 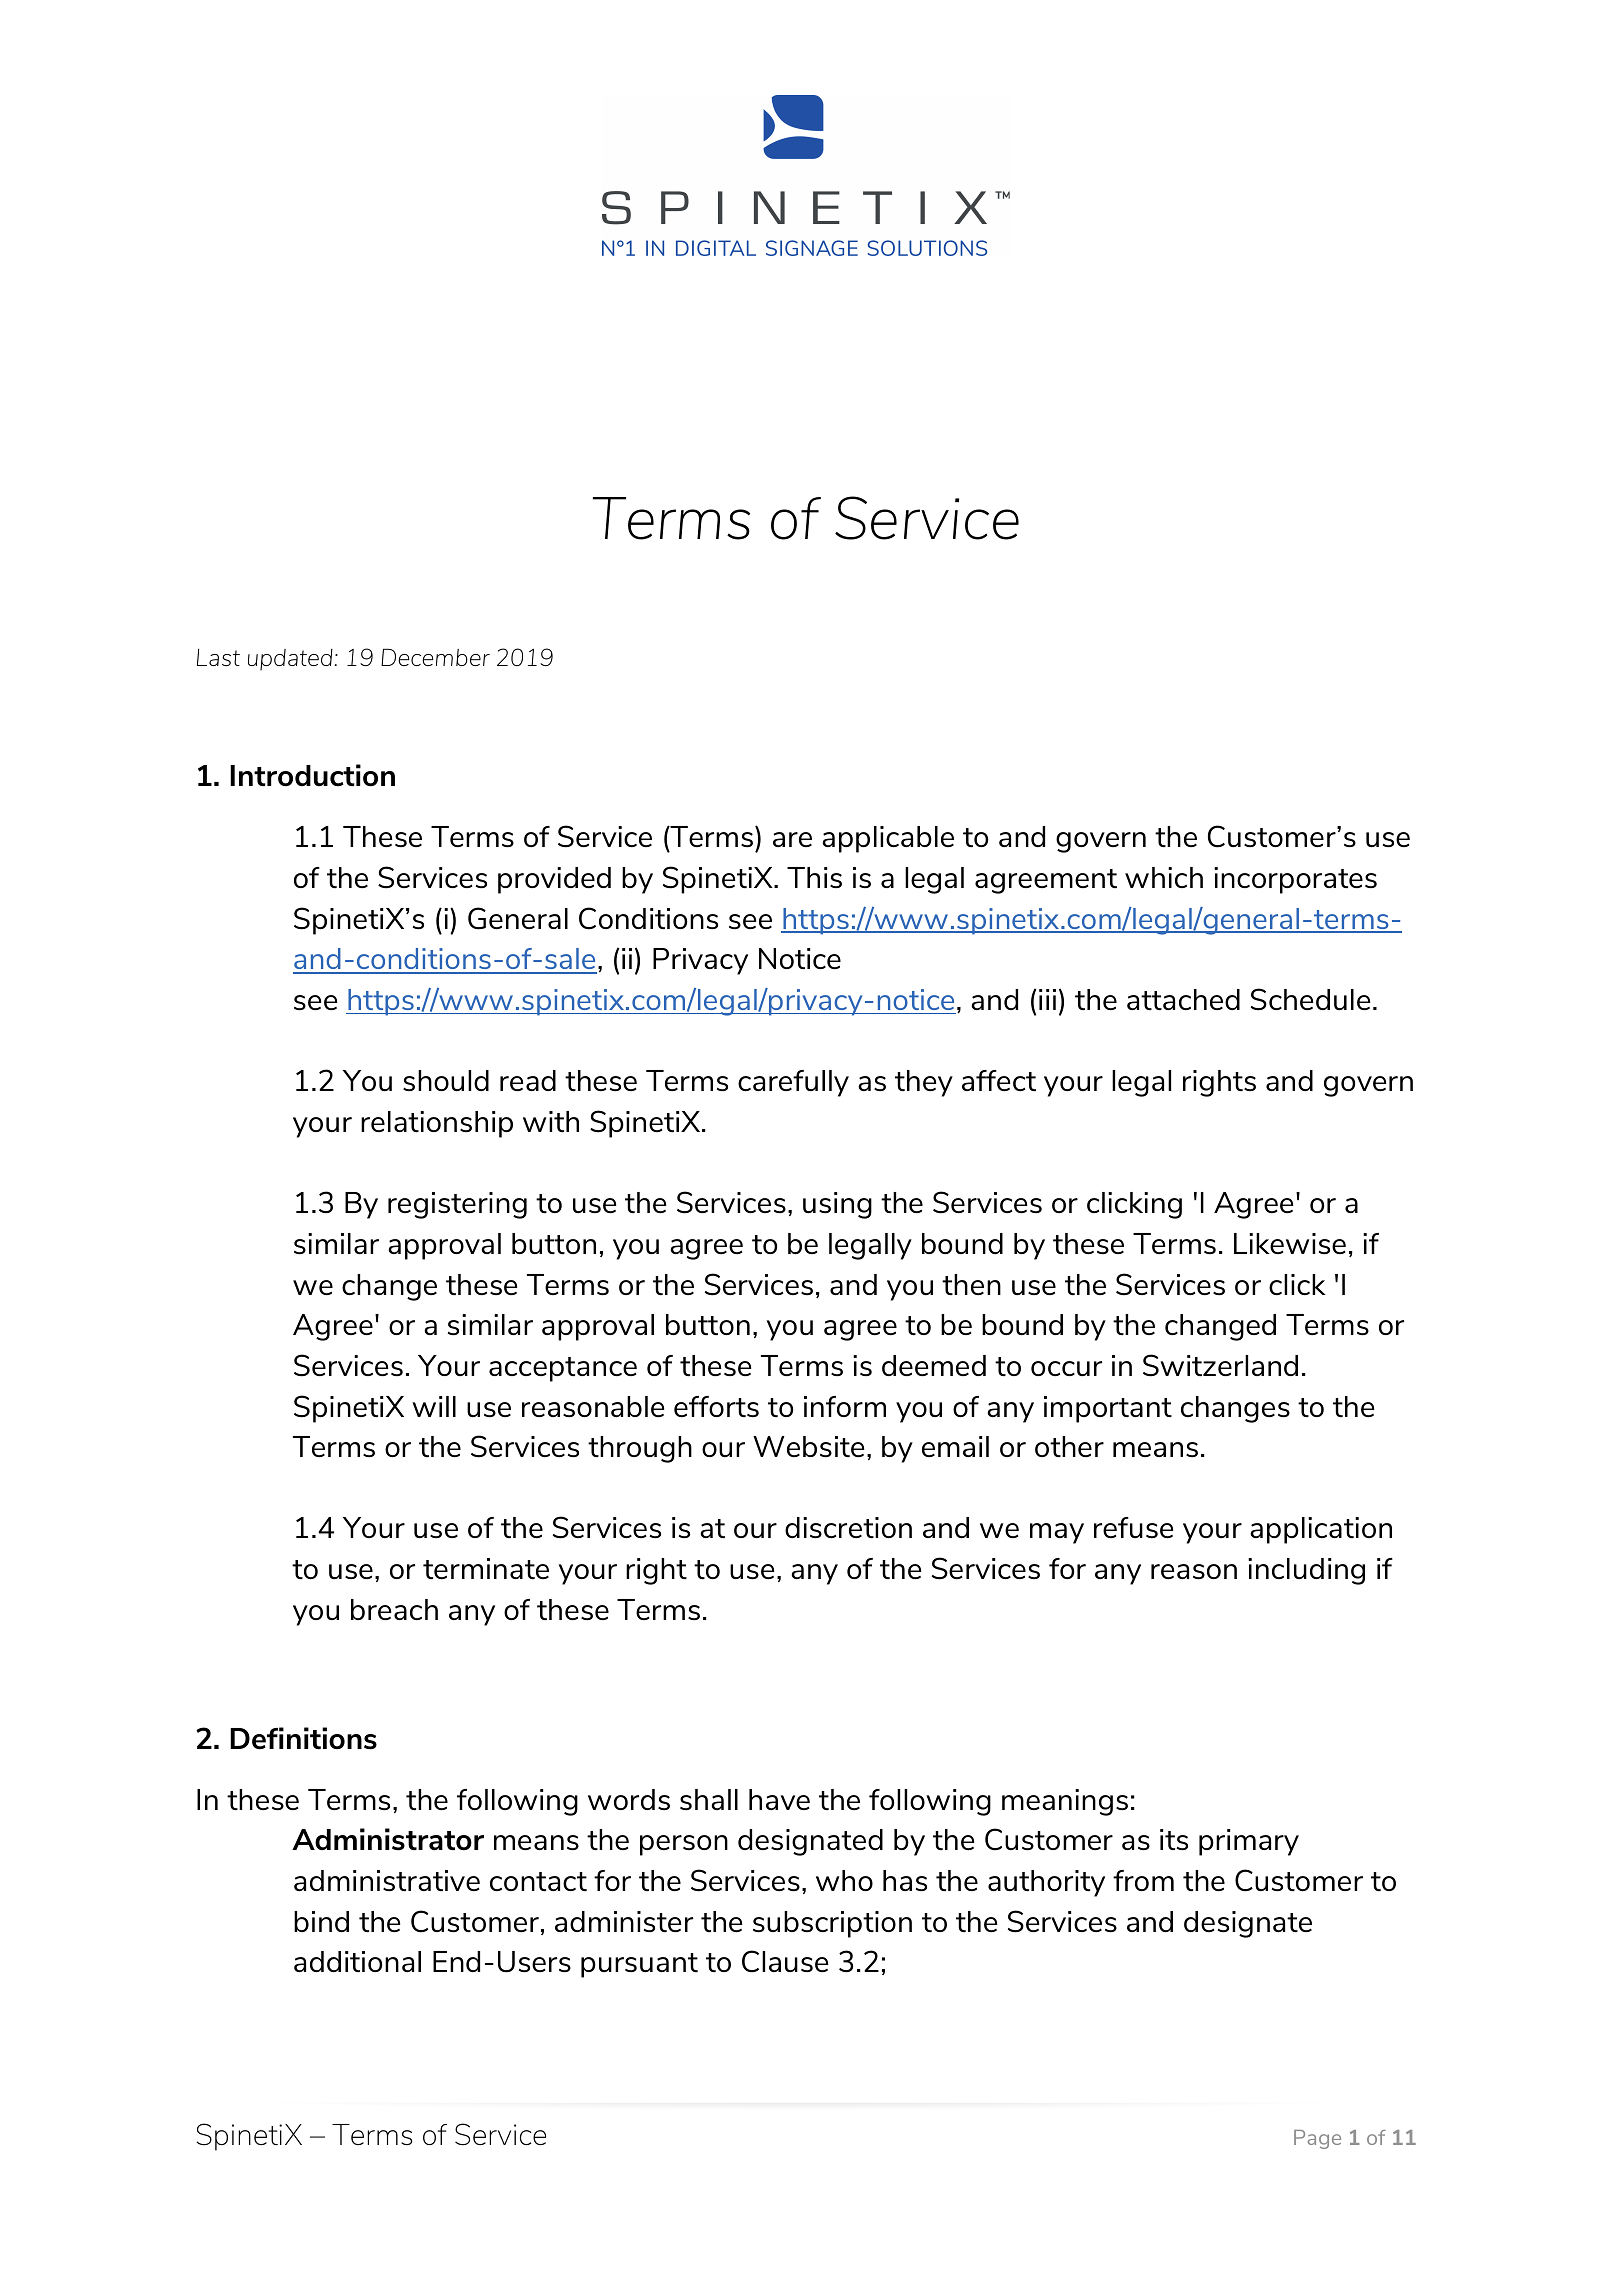 I want to click on will, so click(x=434, y=1406).
